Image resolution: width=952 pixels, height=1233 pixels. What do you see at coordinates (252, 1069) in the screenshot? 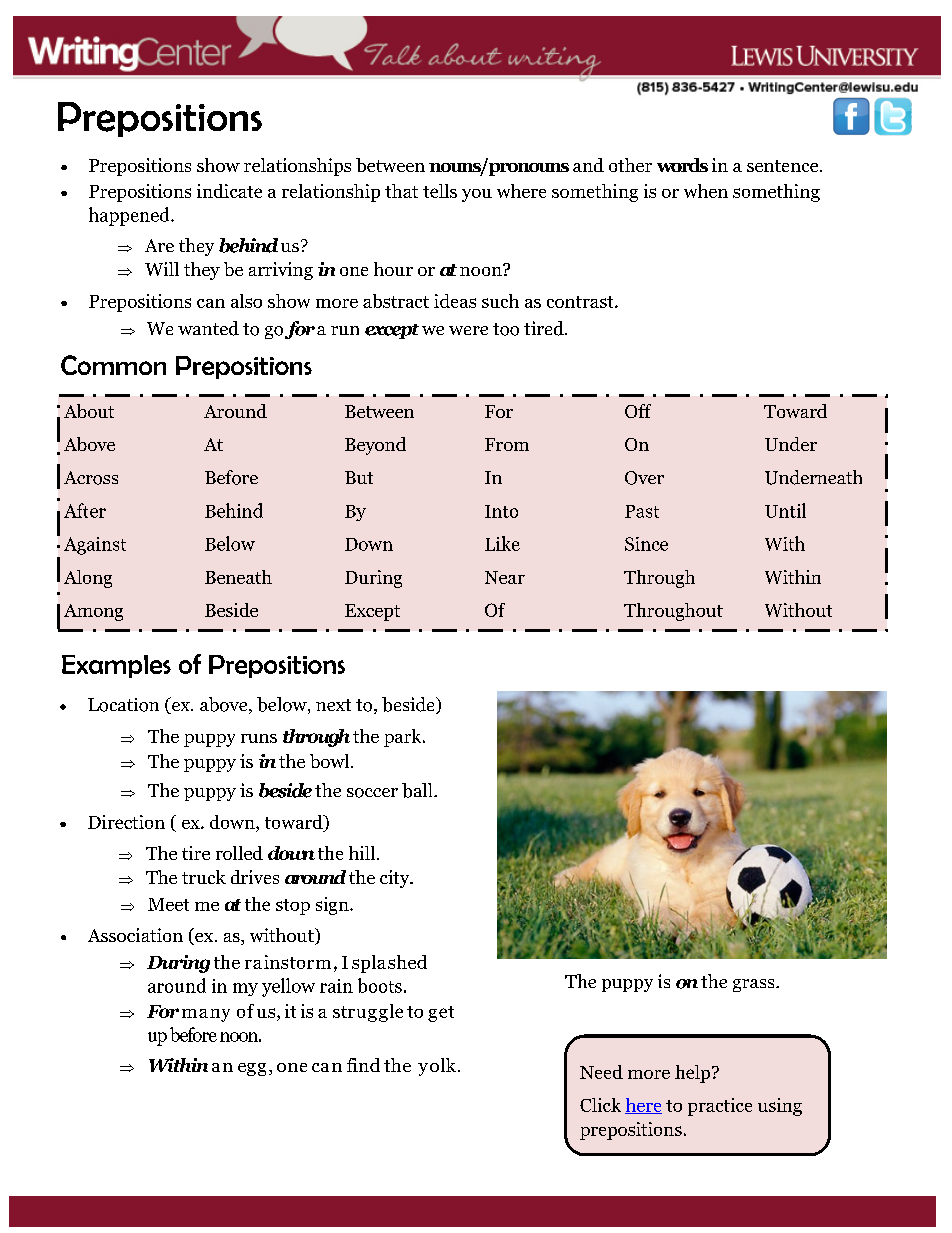
I see `egg` at bounding box center [252, 1069].
